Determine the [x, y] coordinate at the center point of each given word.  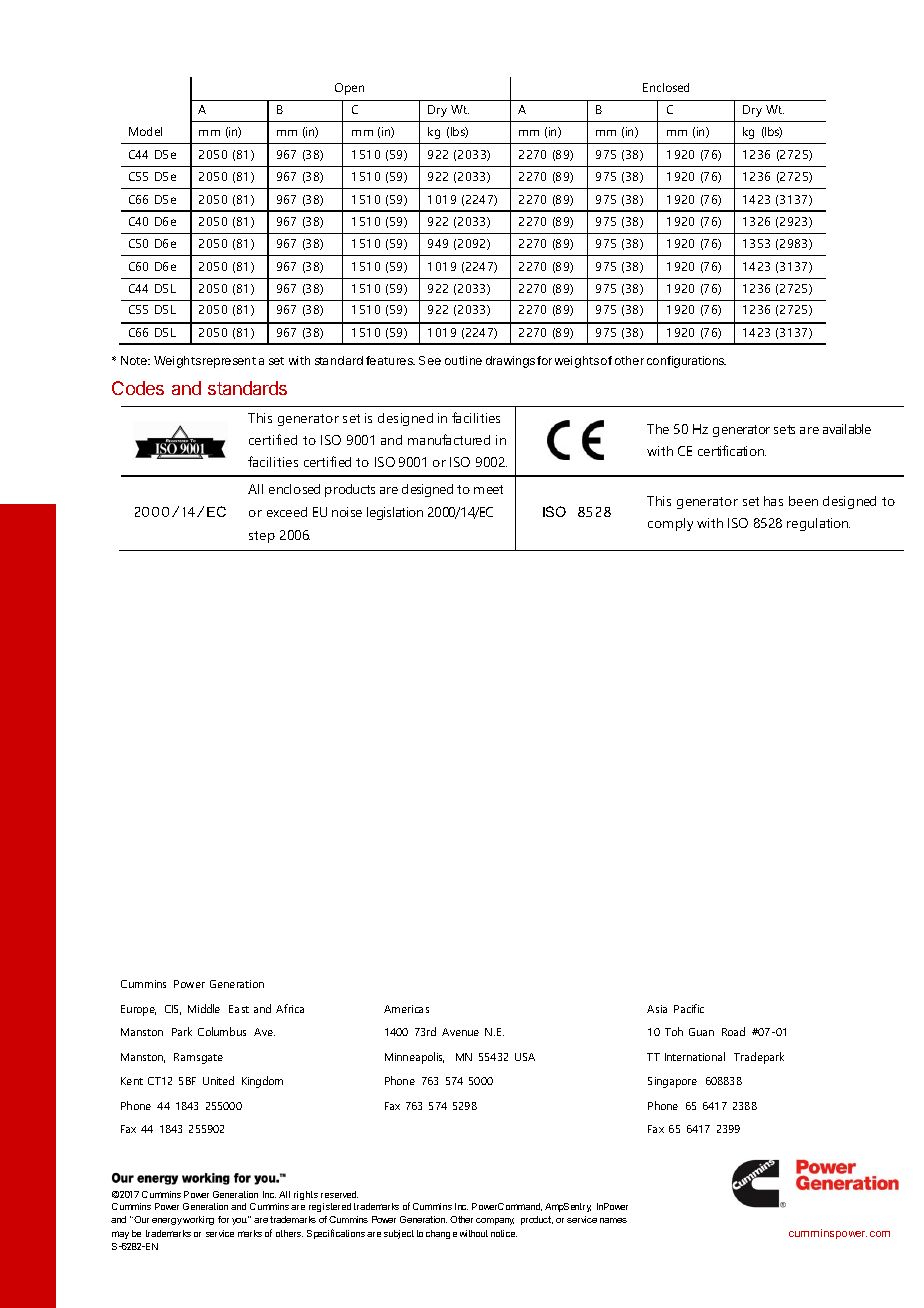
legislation [395, 513]
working [198, 1220]
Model [145, 131]
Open [349, 89]
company [495, 1221]
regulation [818, 524]
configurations [686, 362]
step [262, 537]
